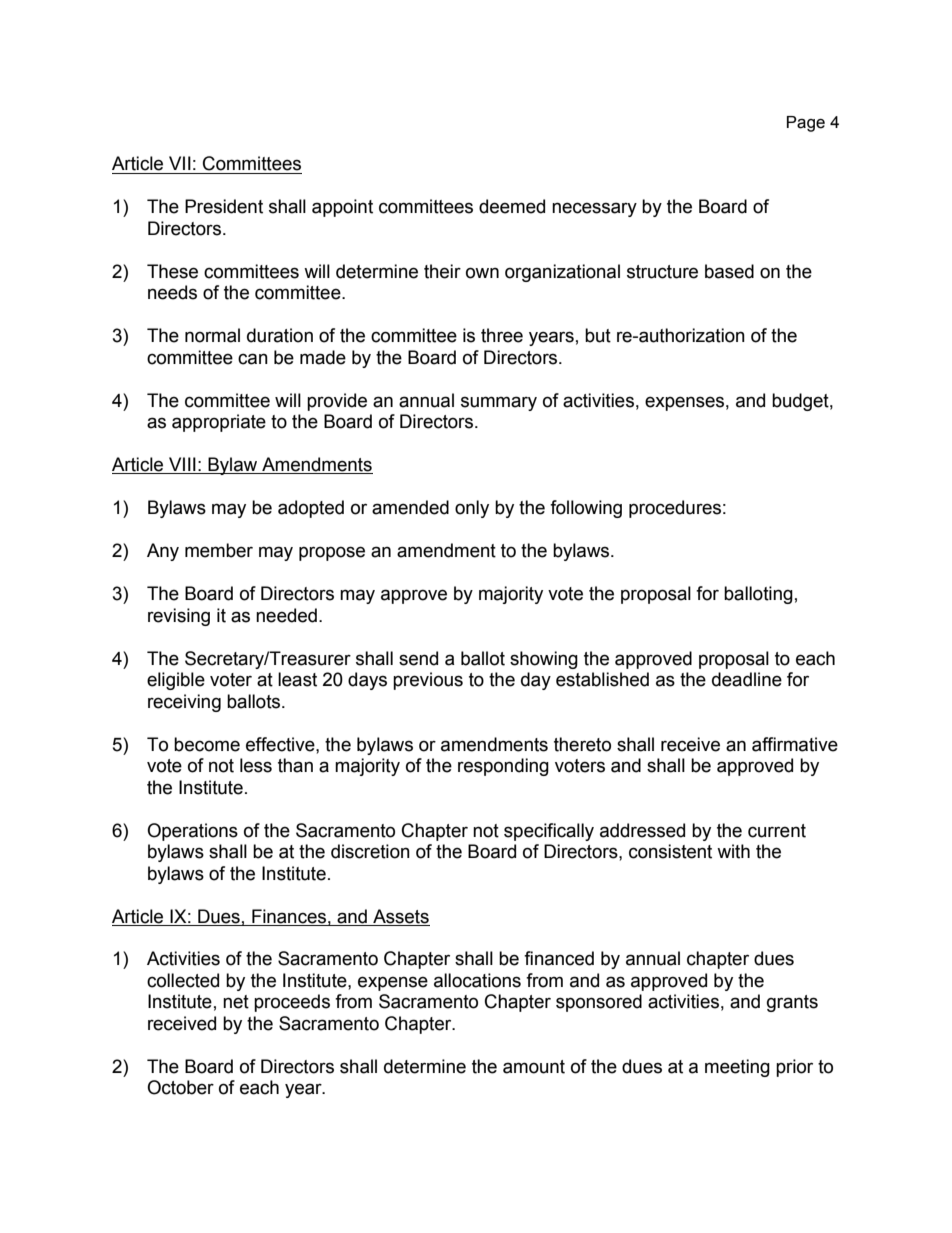 The image size is (952, 1233). What do you see at coordinates (512, 206) in the screenshot?
I see `deemed` at bounding box center [512, 206].
